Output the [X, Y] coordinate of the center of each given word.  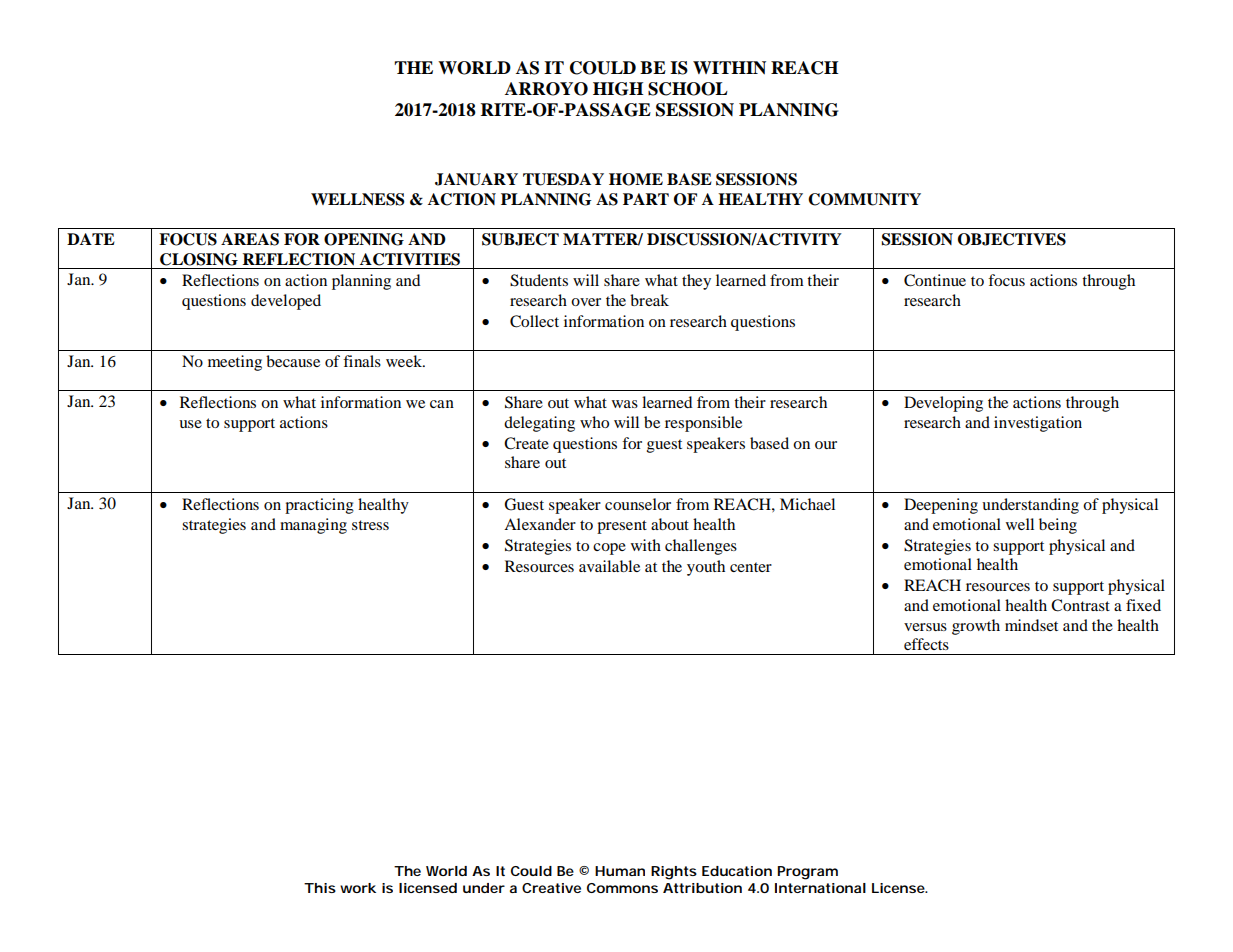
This [320, 888]
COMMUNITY [864, 199]
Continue [935, 280]
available [609, 566]
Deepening [941, 506]
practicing [319, 506]
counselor [638, 504]
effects [926, 644]
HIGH [618, 89]
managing [313, 526]
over [586, 302]
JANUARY [476, 179]
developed [286, 302]
